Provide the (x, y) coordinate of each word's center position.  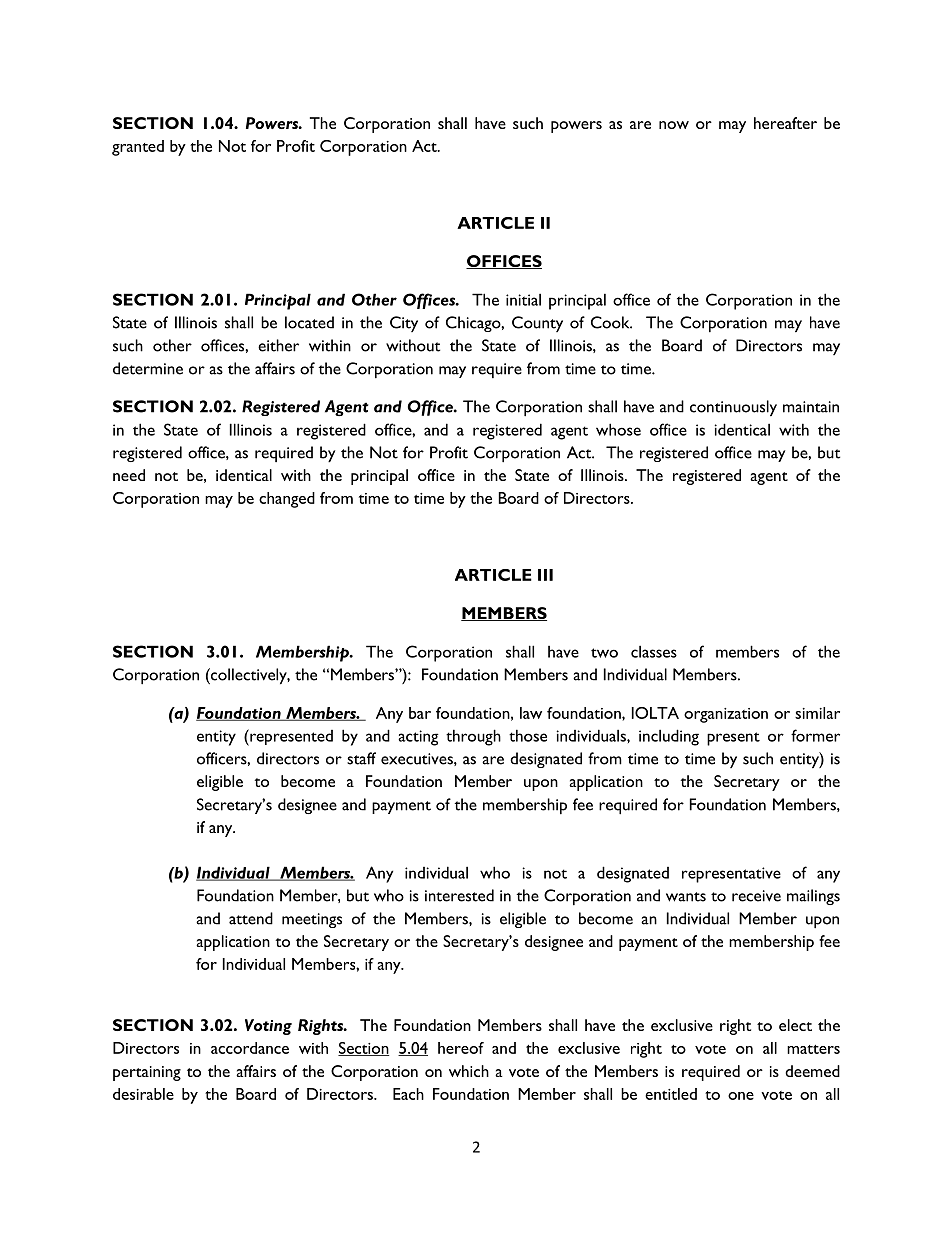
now (674, 125)
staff (361, 758)
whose (618, 429)
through (473, 737)
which (469, 1071)
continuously (733, 408)
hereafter (785, 123)
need (129, 475)
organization (726, 715)
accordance (250, 1048)
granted (138, 148)
